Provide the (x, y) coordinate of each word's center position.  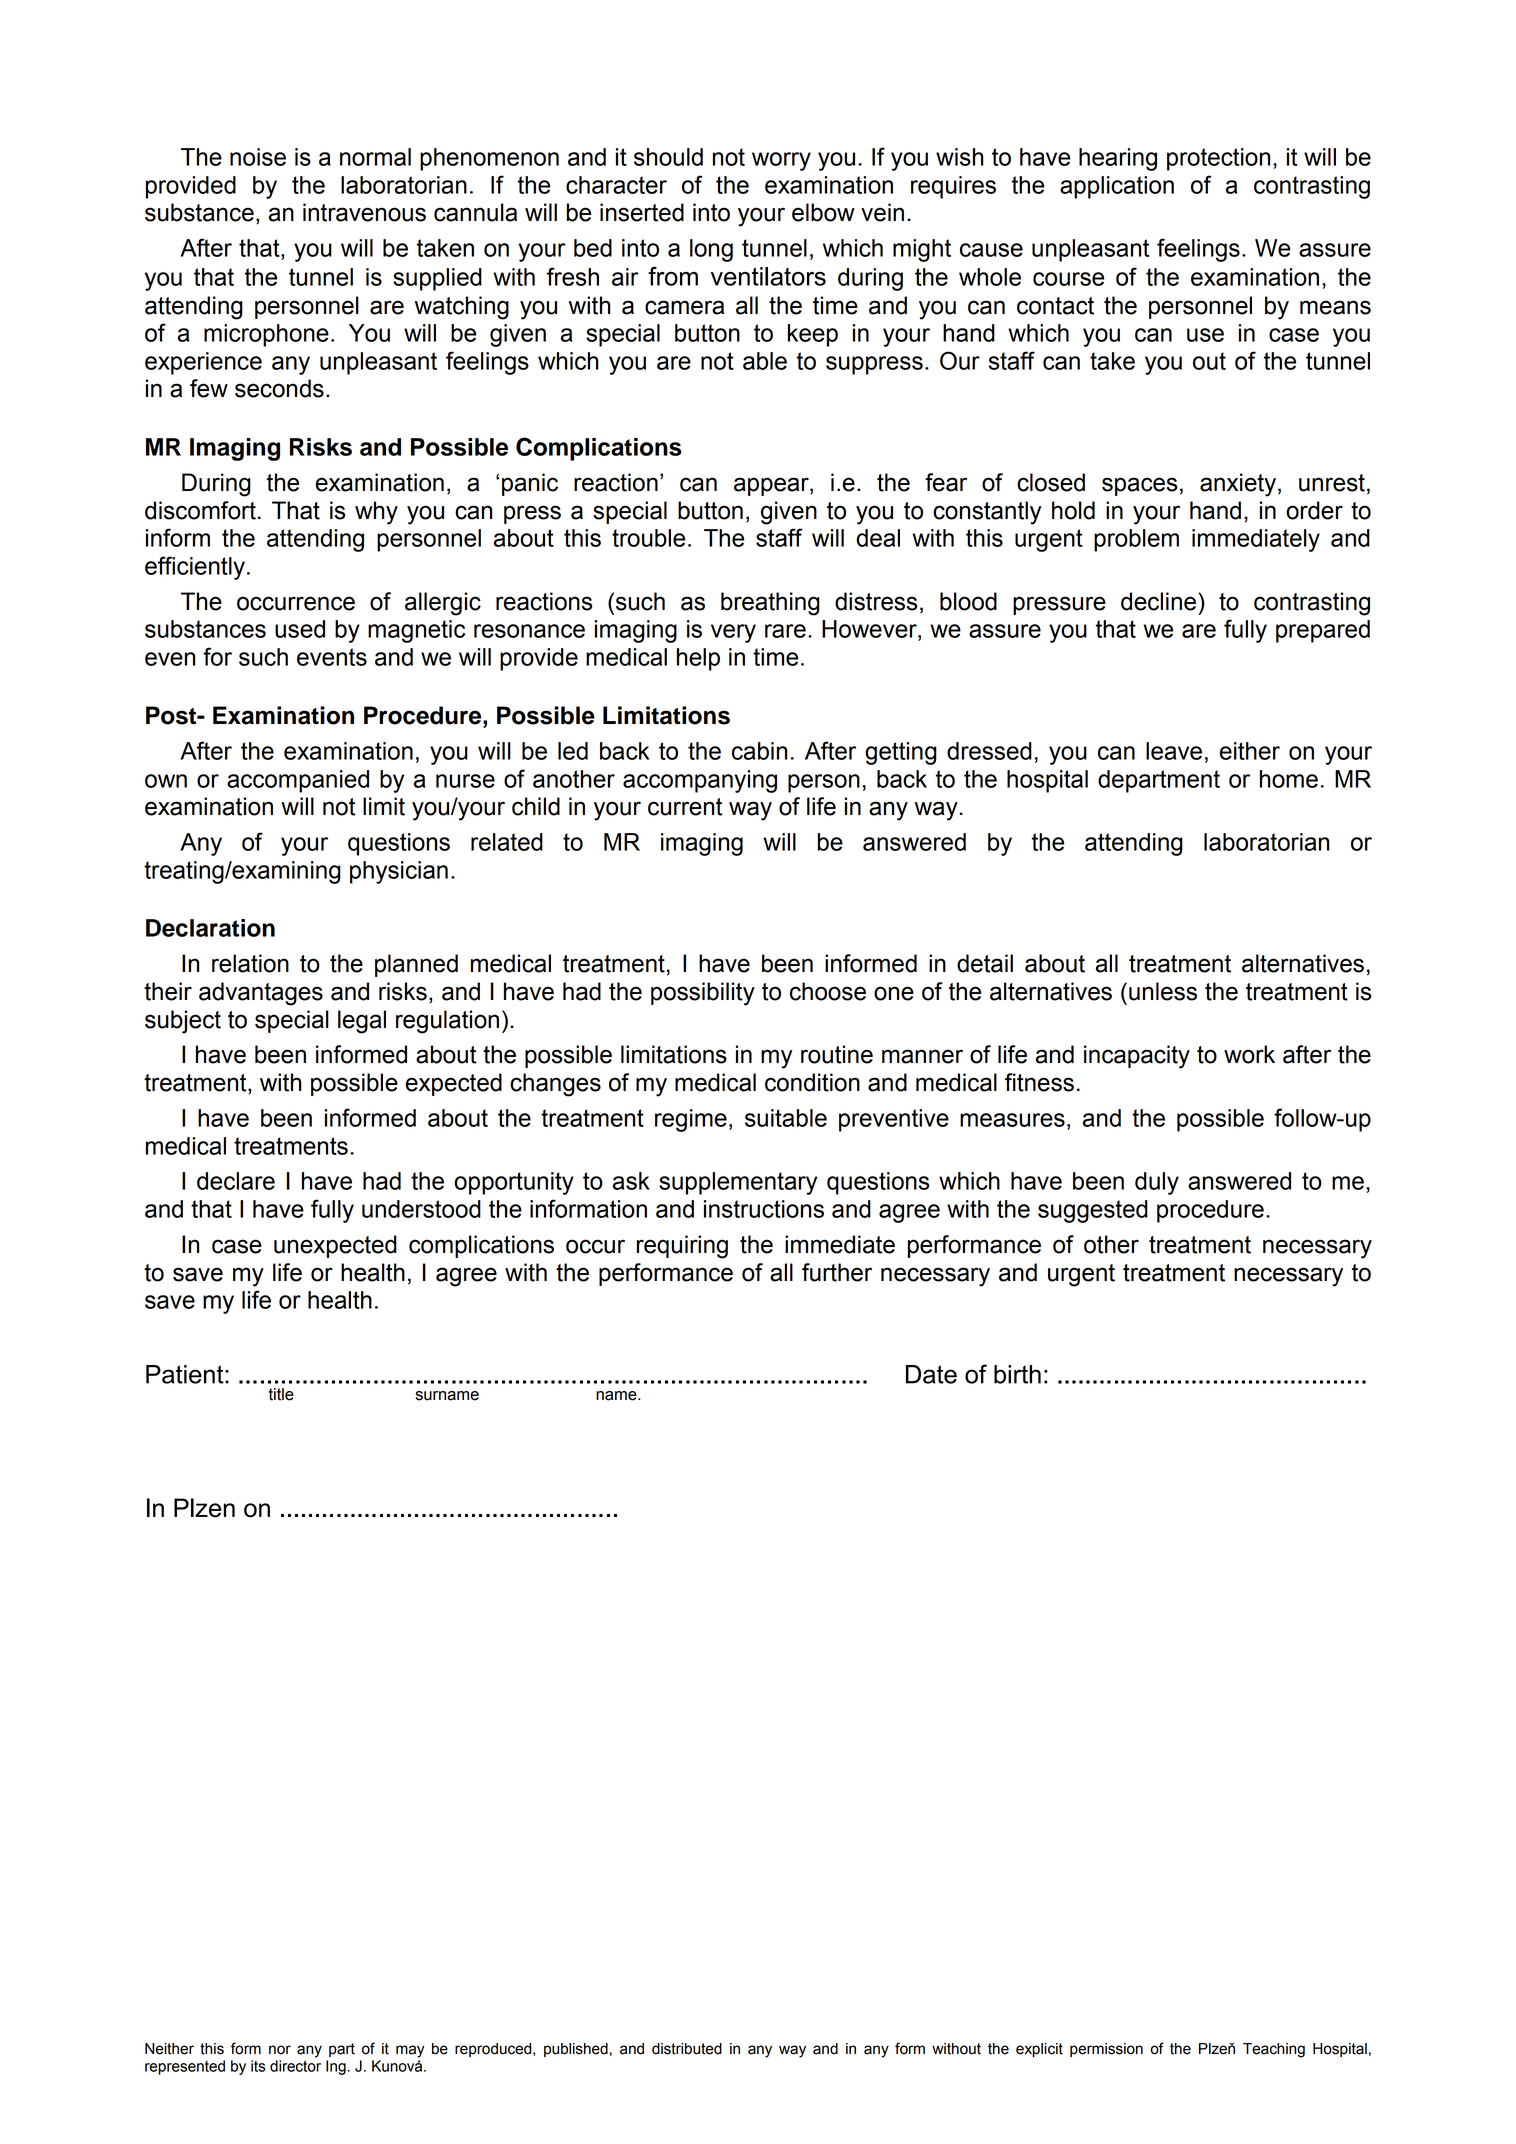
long (711, 250)
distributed (687, 2049)
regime (691, 1120)
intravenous (364, 212)
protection (1218, 159)
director (295, 2066)
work (1249, 1054)
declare (236, 1181)
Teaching (1274, 2050)
